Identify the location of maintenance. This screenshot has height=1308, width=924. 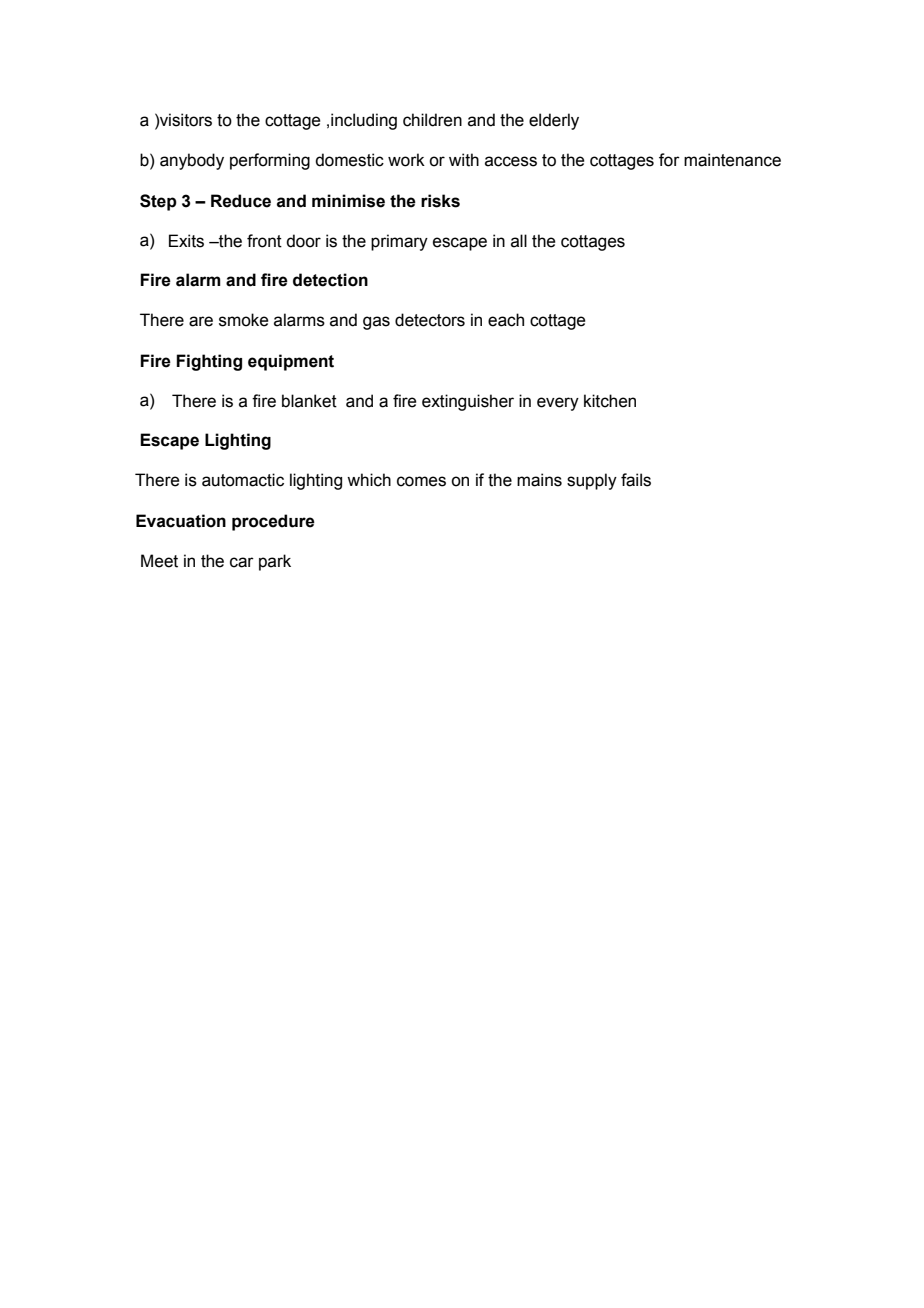
(732, 160).
